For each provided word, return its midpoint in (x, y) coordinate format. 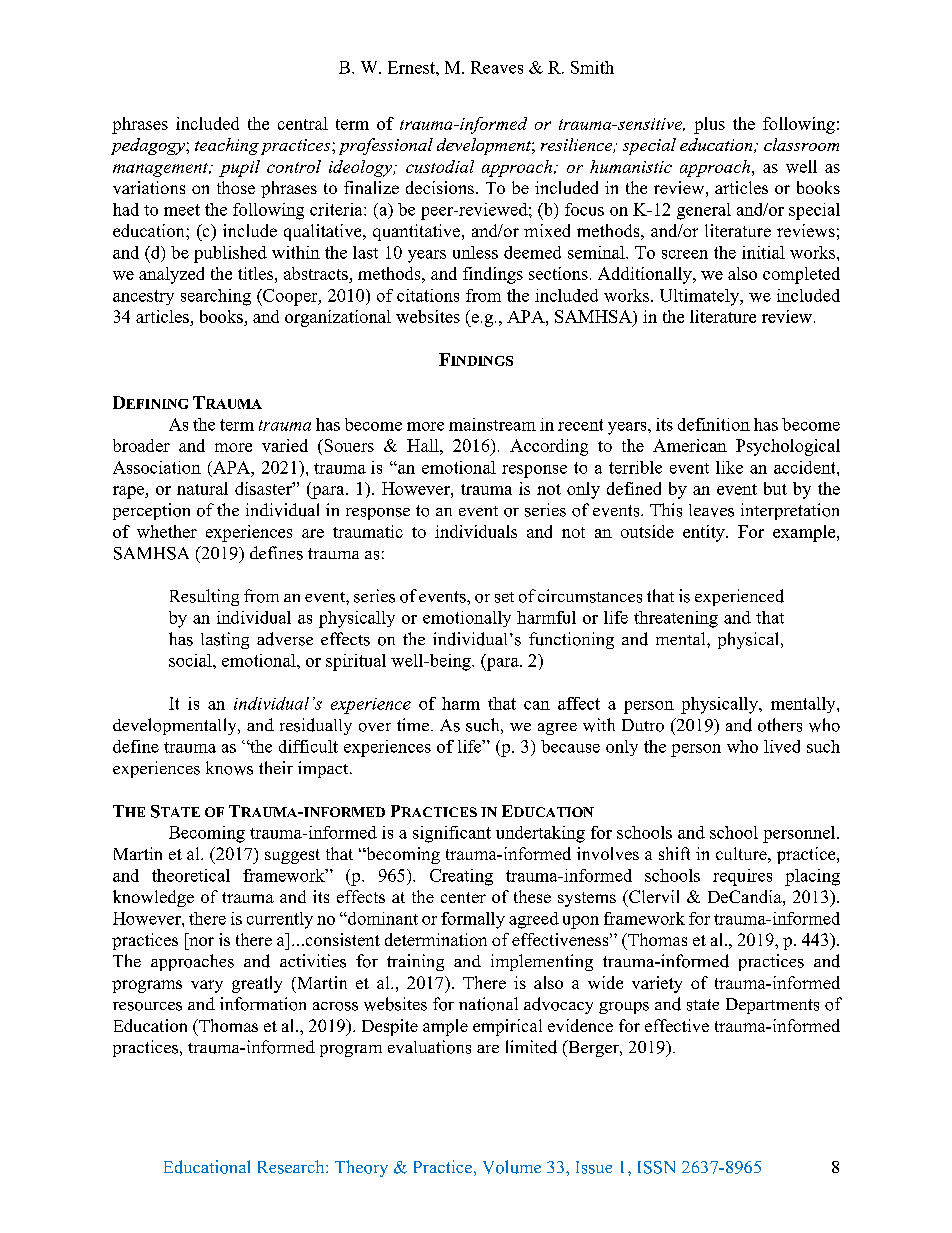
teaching (227, 146)
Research (292, 1167)
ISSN (656, 1167)
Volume (512, 1167)
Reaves (497, 67)
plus (709, 125)
